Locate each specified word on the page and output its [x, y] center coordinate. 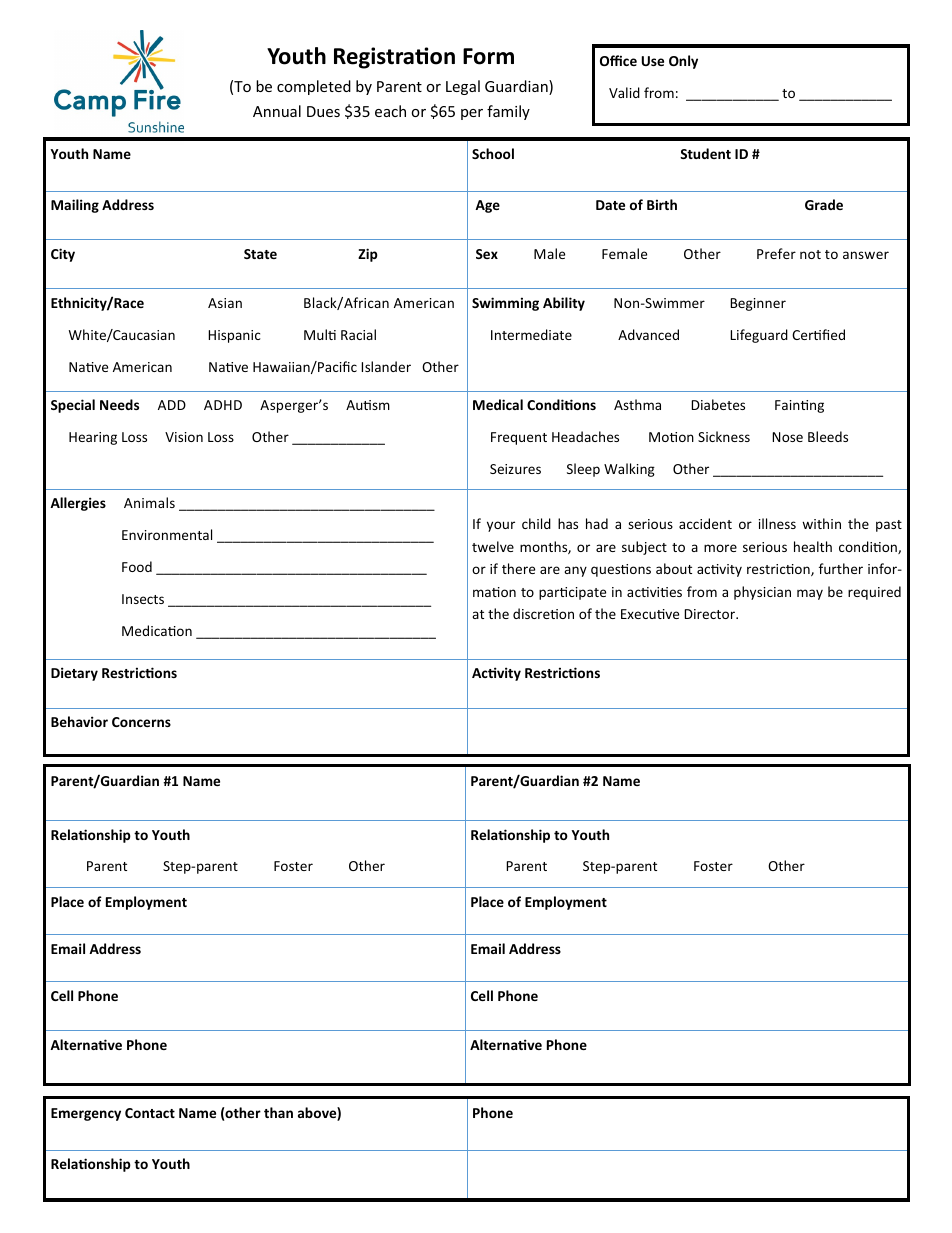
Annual [277, 111]
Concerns [141, 722]
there [518, 568]
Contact [150, 1113]
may [810, 594]
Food [137, 566]
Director [711, 614]
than [278, 1112]
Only [683, 62]
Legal [463, 87]
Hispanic [234, 336]
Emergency [86, 1114]
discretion [543, 613]
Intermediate [531, 334]
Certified [818, 334]
